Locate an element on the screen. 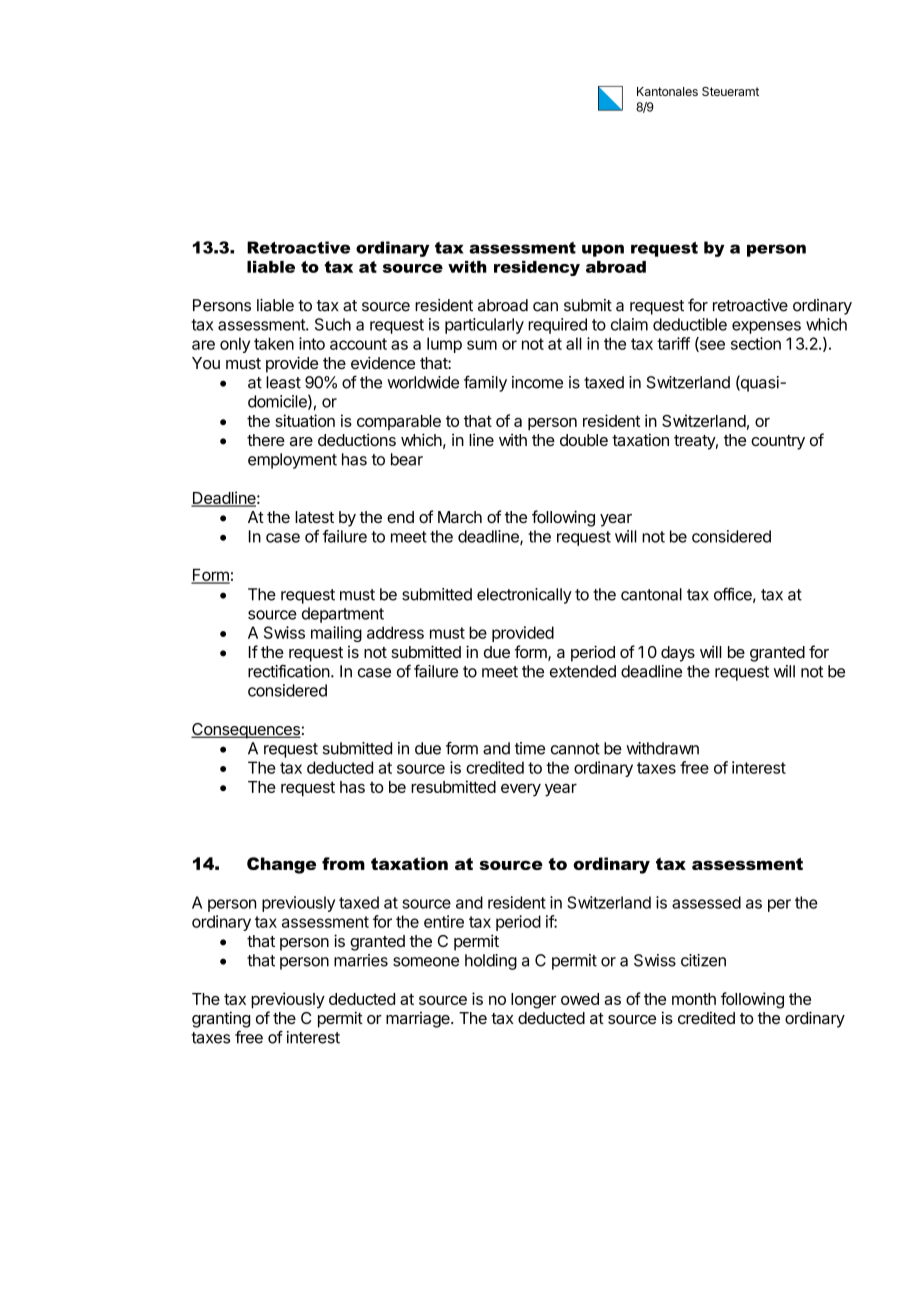  days is located at coordinates (678, 654).
